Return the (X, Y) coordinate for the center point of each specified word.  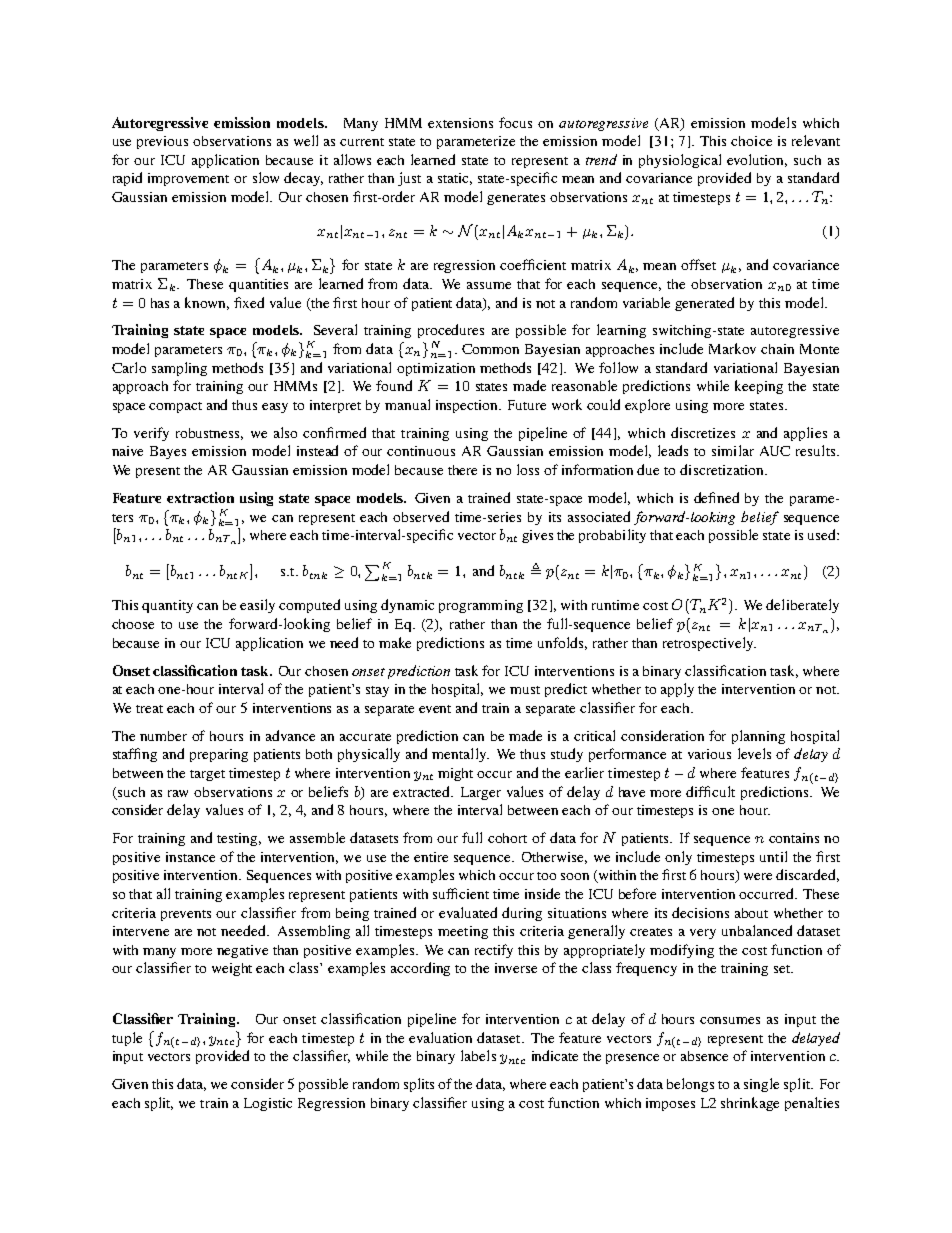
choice (751, 141)
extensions (460, 123)
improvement (188, 179)
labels (478, 1055)
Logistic (268, 1104)
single (761, 1085)
